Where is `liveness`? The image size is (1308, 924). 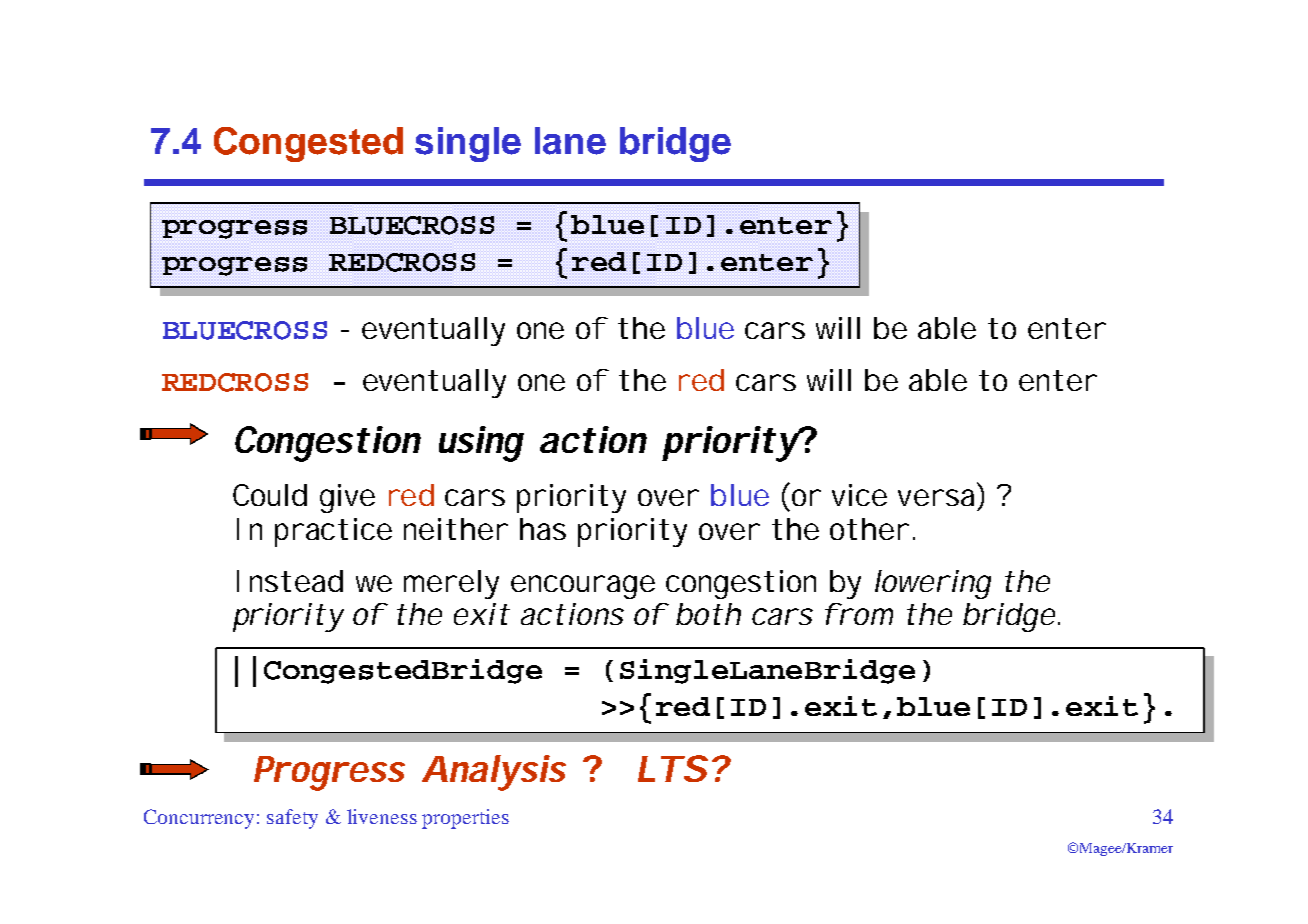 liveness is located at coordinates (382, 816).
